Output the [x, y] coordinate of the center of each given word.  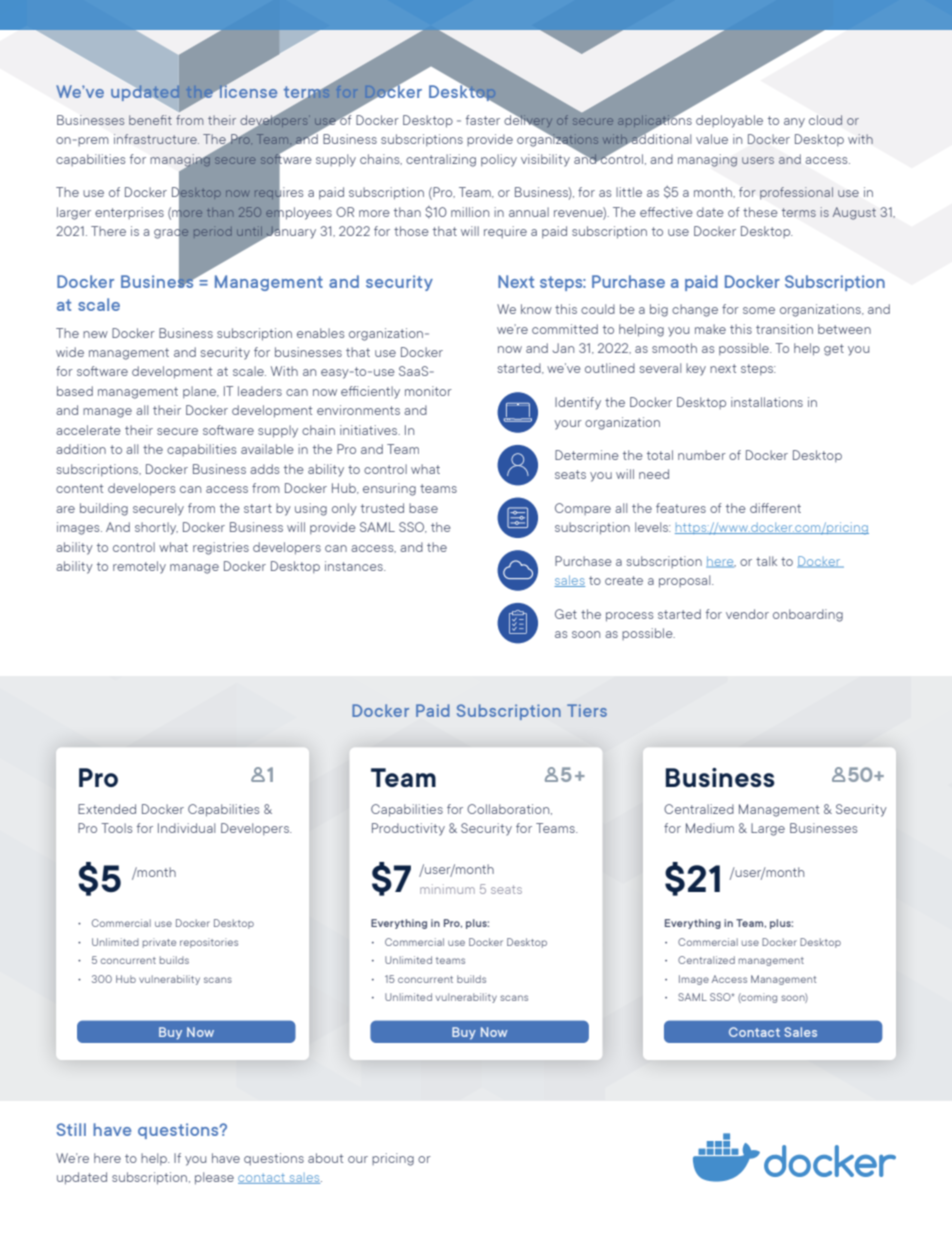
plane [200, 392]
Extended [107, 809]
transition [784, 329]
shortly [156, 528]
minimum [447, 889]
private [159, 943]
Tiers [587, 710]
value [712, 139]
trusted [382, 508]
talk [766, 561]
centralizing [441, 160]
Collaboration [509, 809]
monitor [428, 391]
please [214, 1178]
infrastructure [156, 139]
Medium [710, 828]
